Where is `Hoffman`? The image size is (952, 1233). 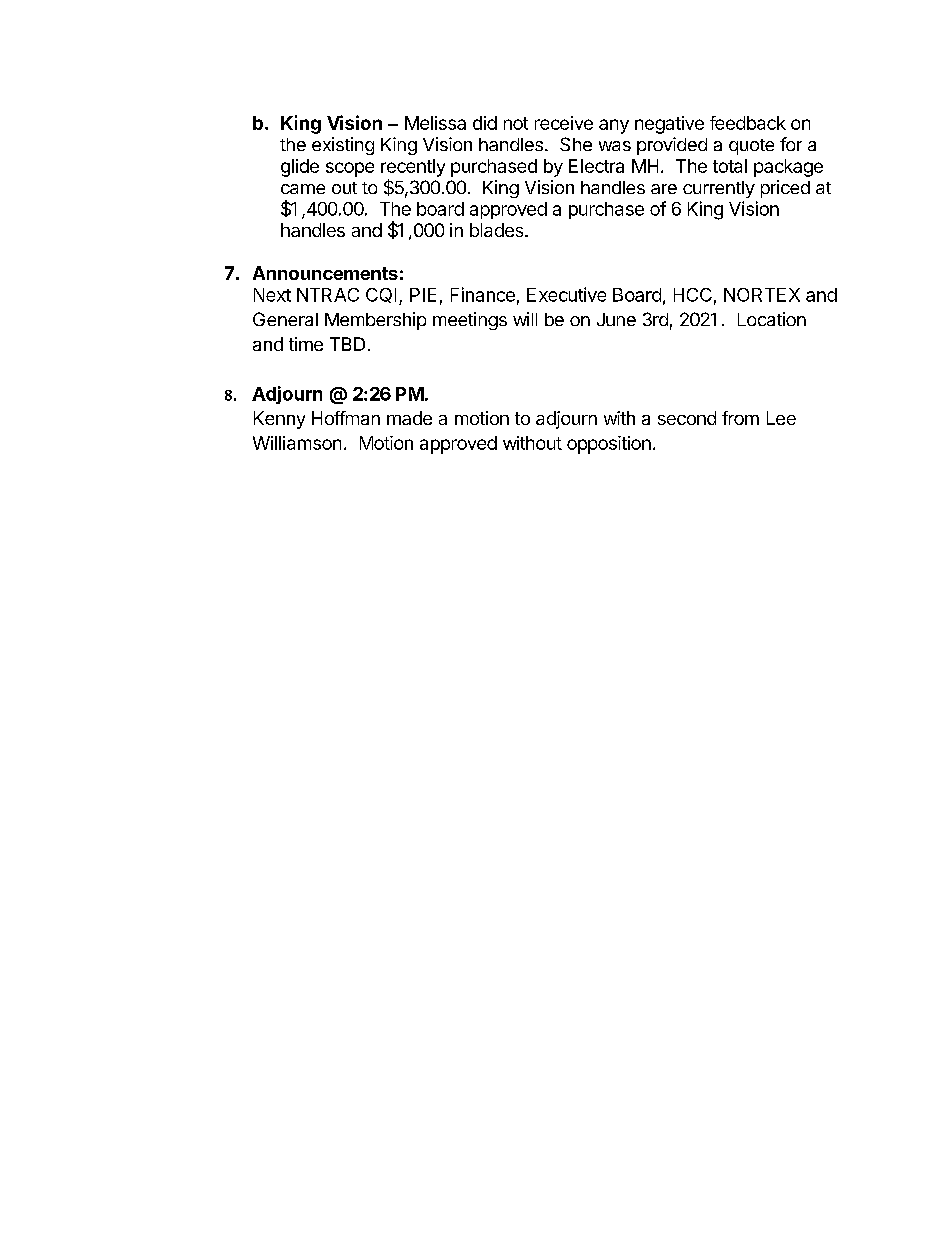
Hoffman is located at coordinates (346, 418).
